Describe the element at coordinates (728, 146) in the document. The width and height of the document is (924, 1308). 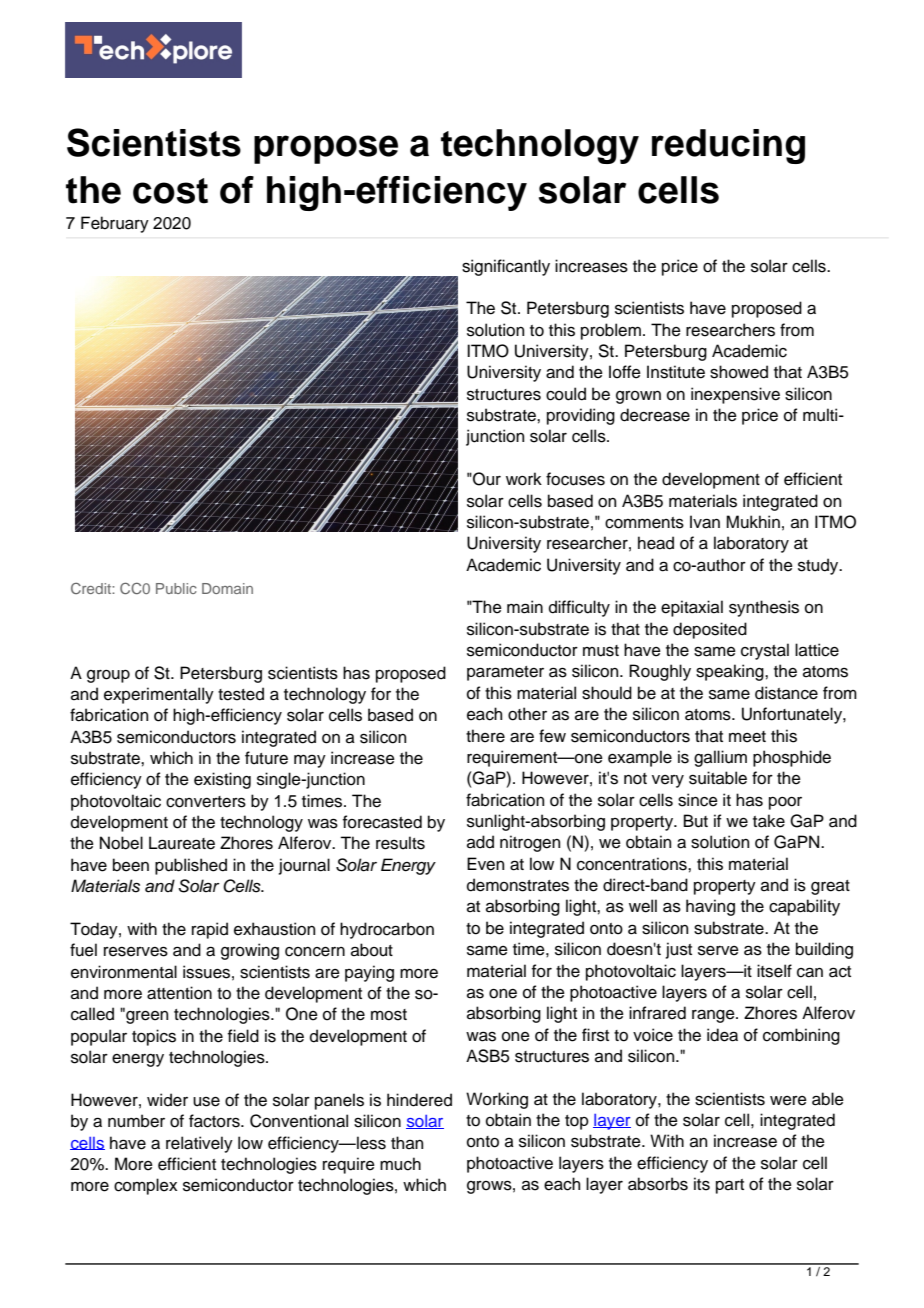
I see `reducing` at that location.
